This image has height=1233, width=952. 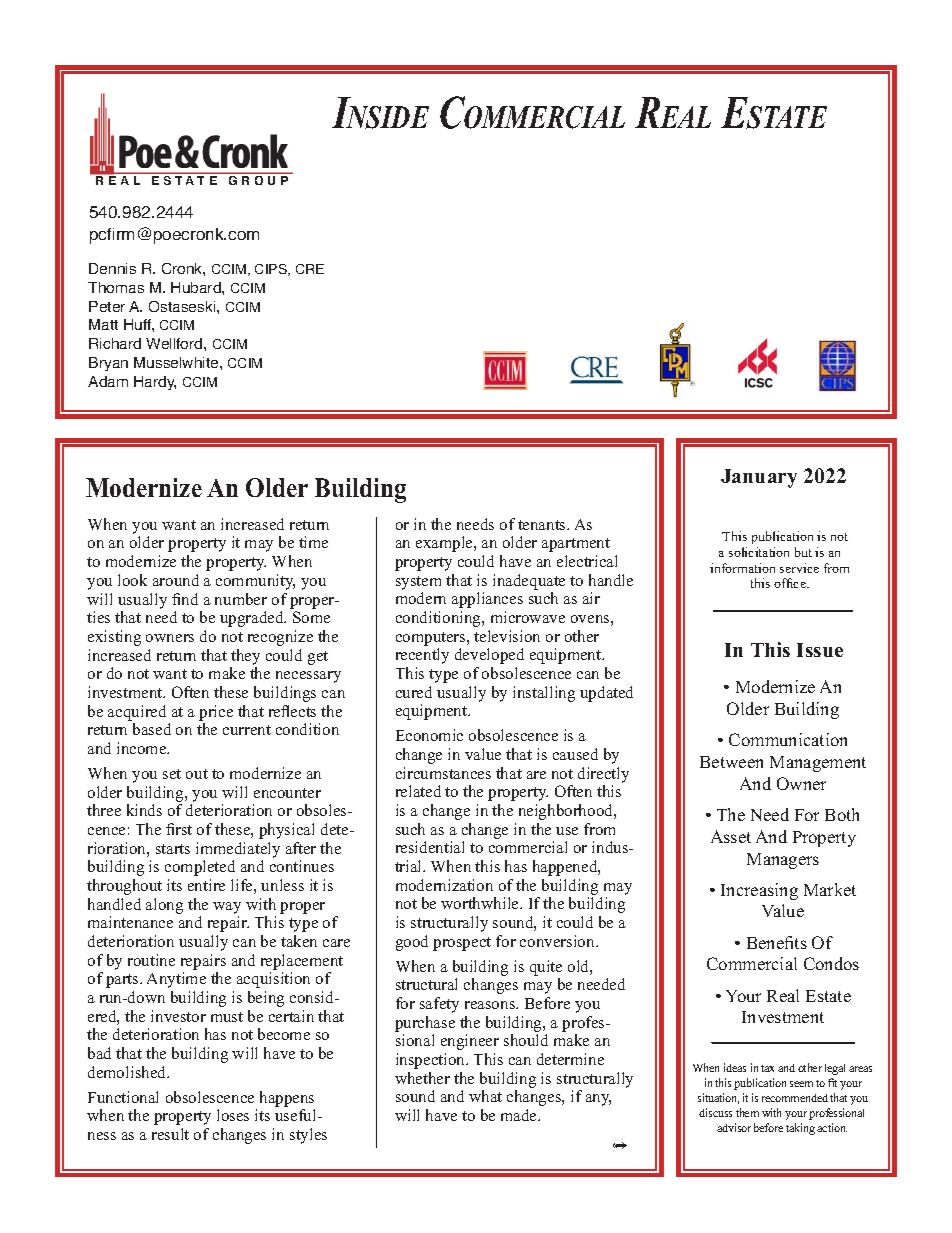 I want to click on January, so click(x=759, y=478).
